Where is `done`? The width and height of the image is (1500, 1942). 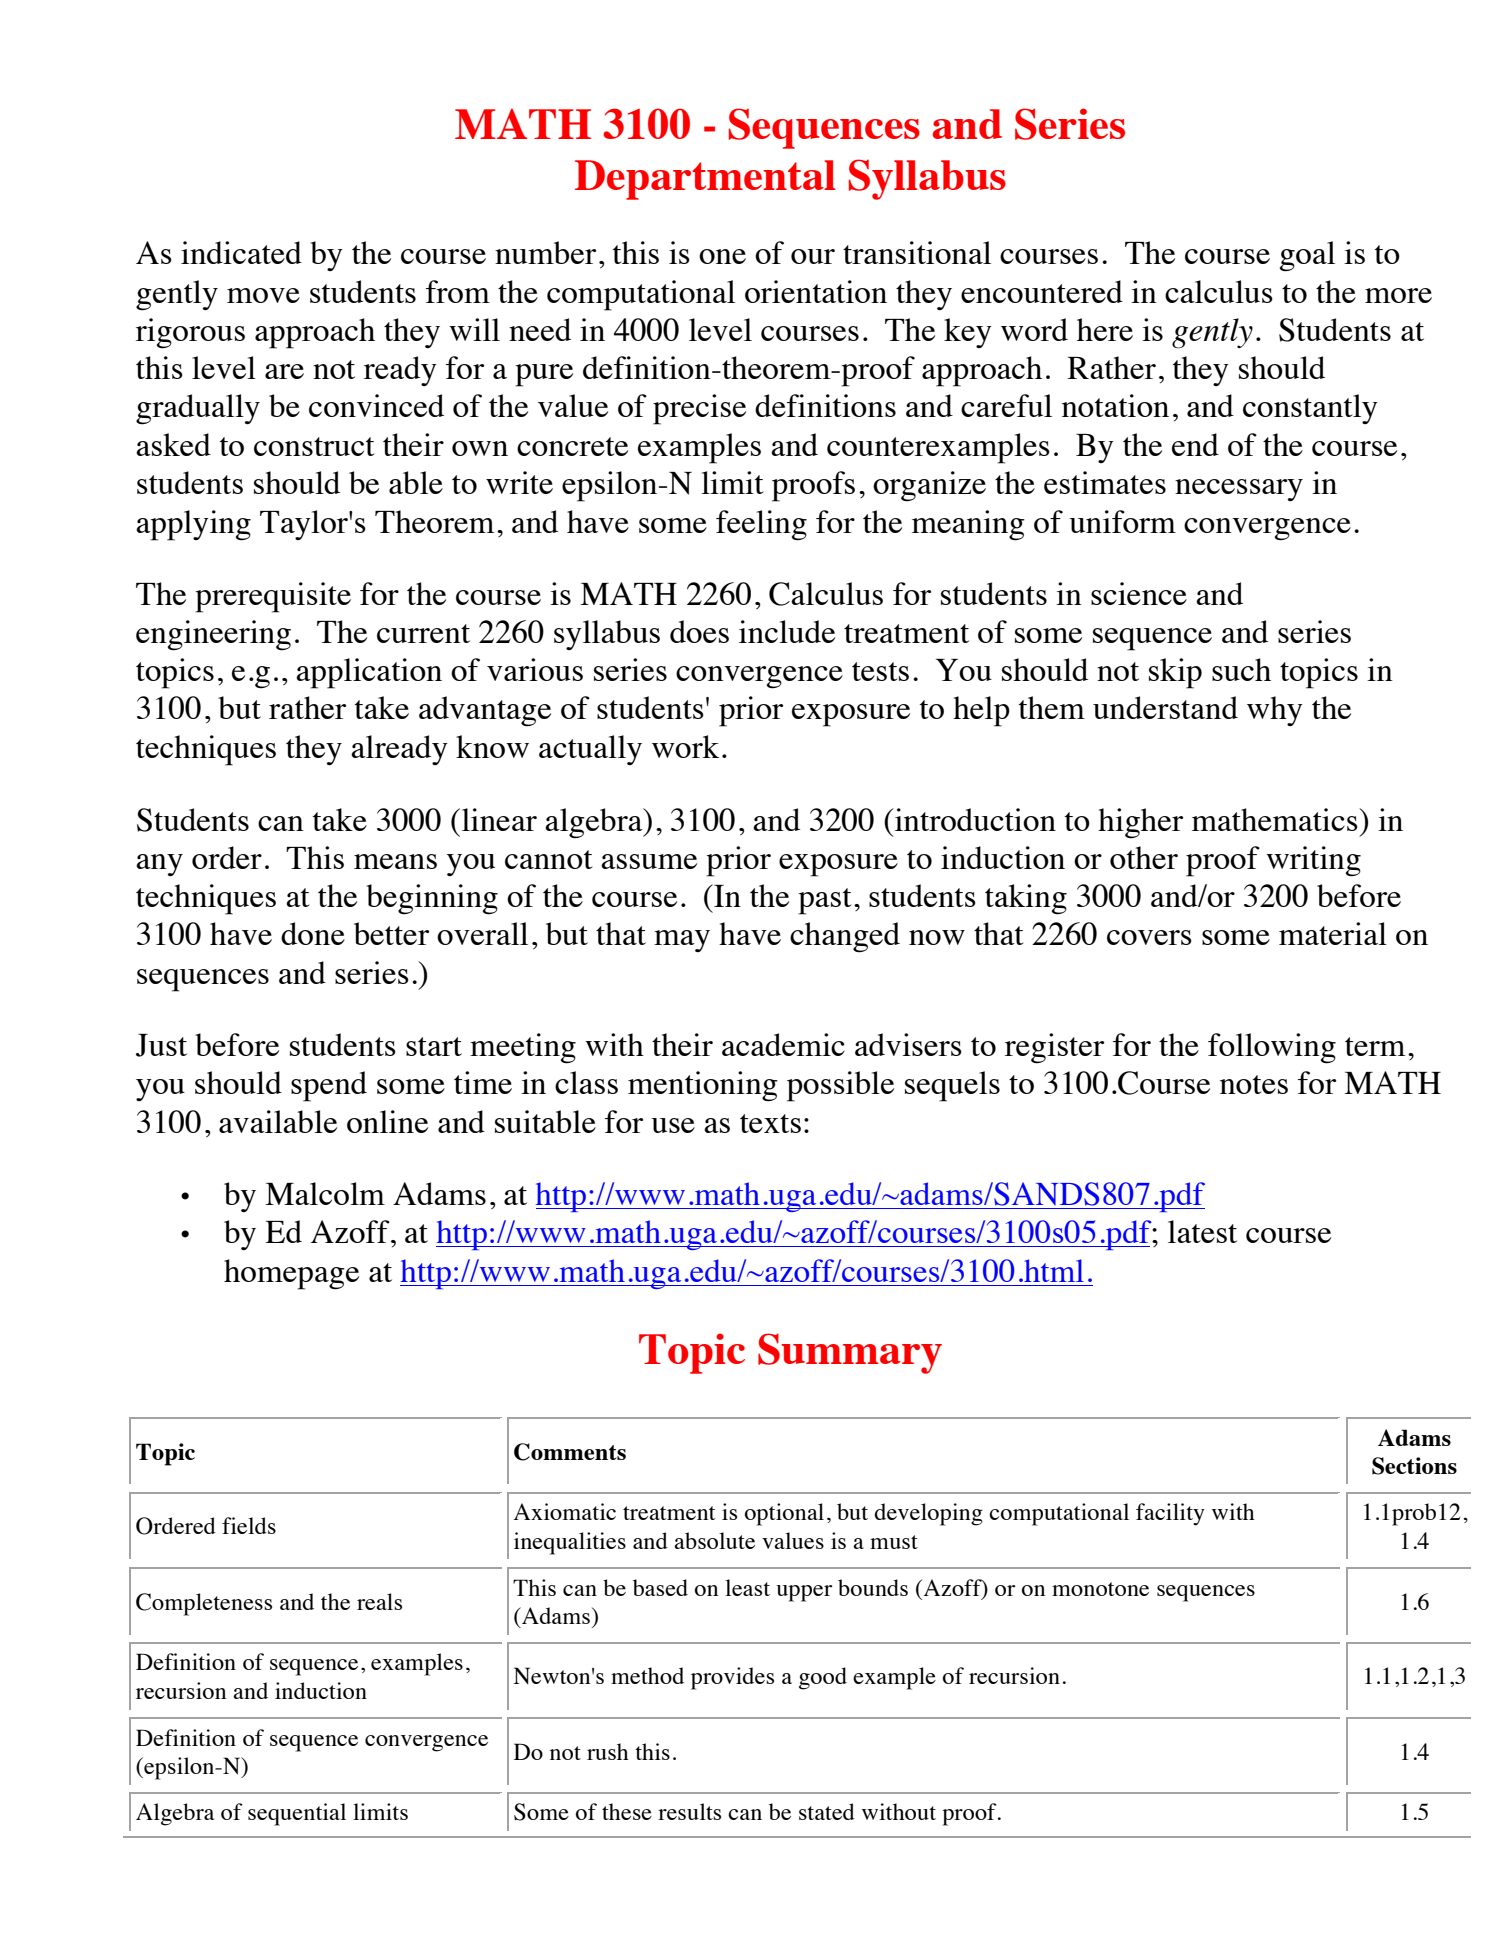 done is located at coordinates (313, 933).
